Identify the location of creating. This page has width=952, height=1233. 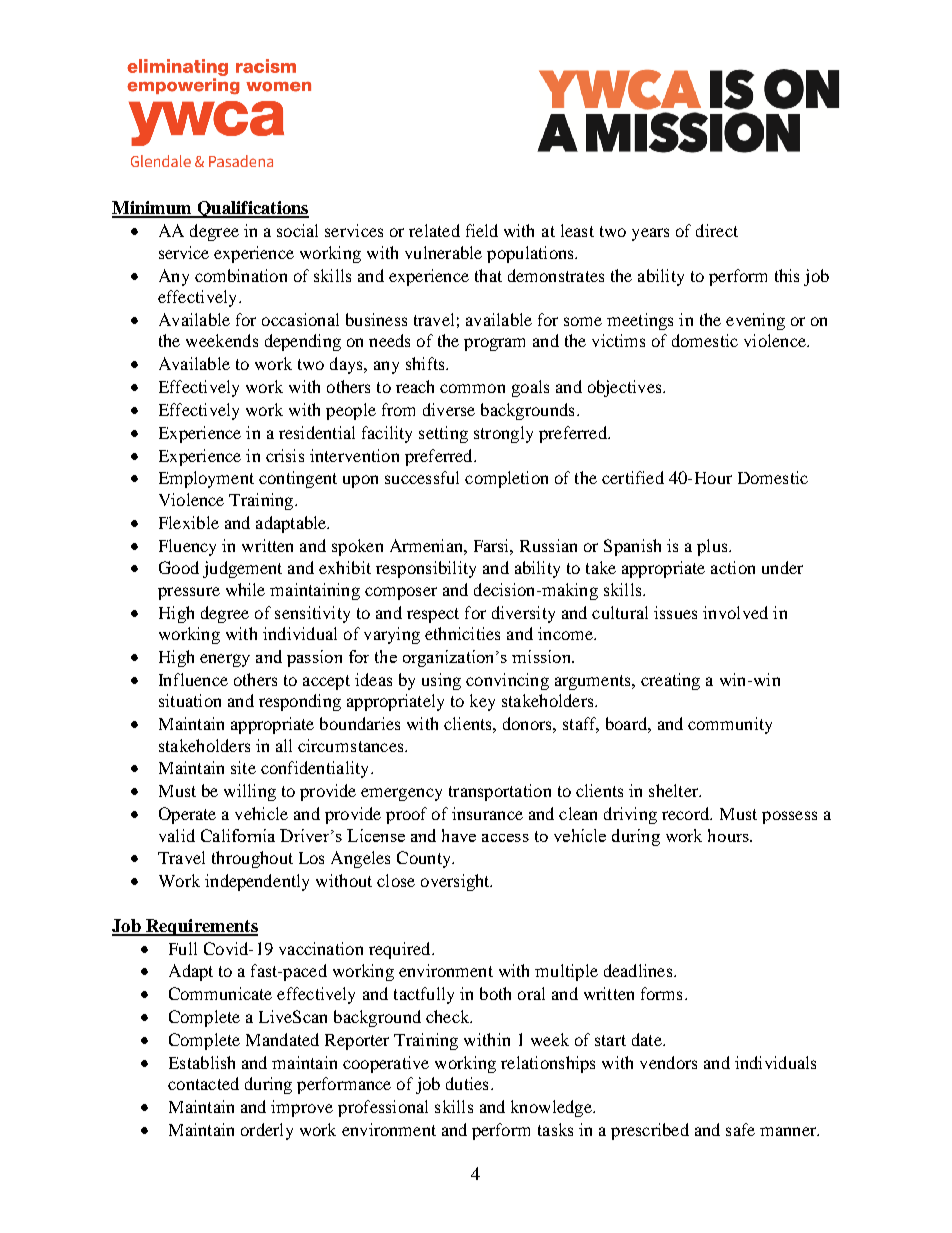
(670, 681).
